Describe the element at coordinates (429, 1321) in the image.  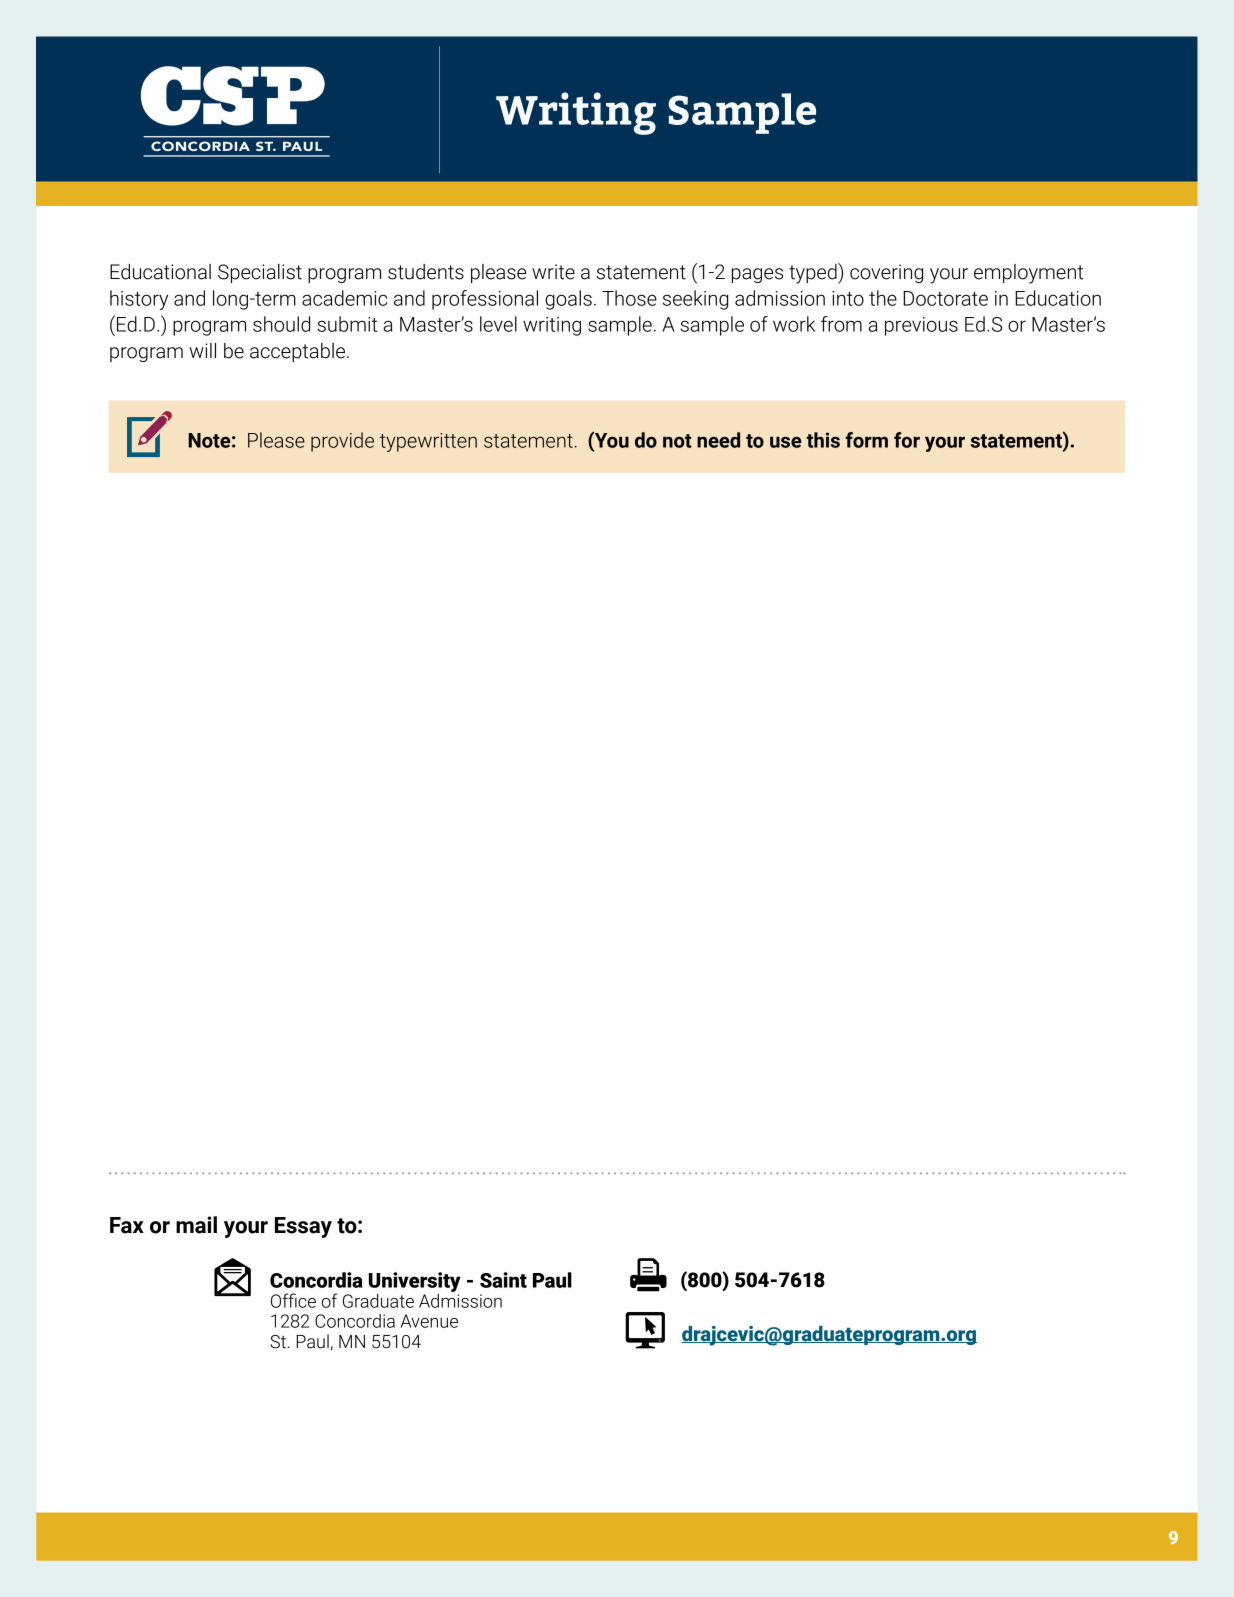
I see `Avenue` at that location.
